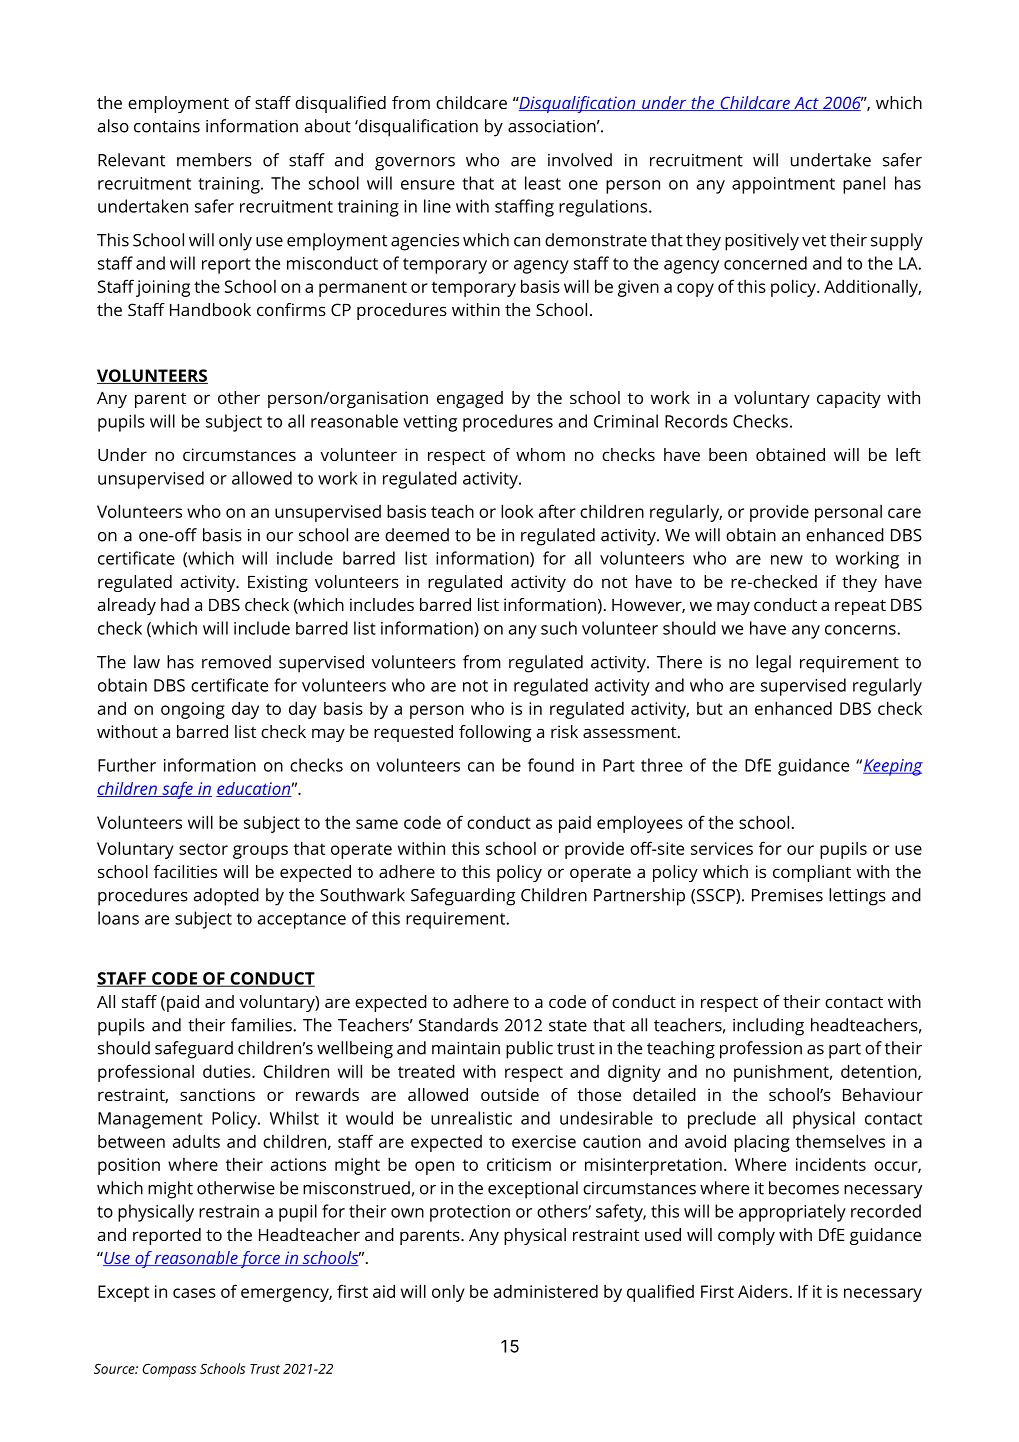 This document has height=1442, width=1019. What do you see at coordinates (214, 160) in the document?
I see `members` at bounding box center [214, 160].
